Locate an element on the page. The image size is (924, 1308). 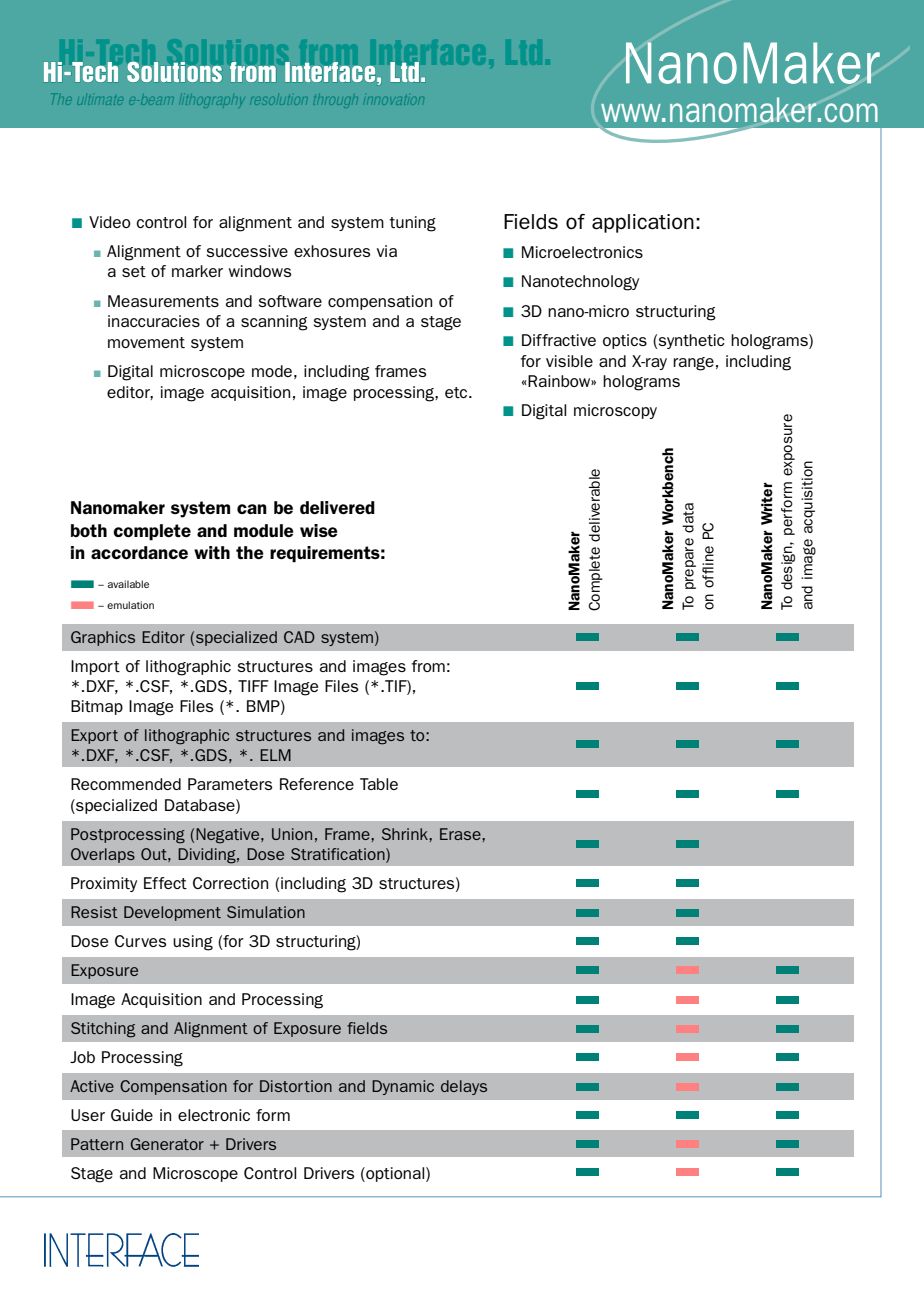
delays is located at coordinates (464, 1087).
